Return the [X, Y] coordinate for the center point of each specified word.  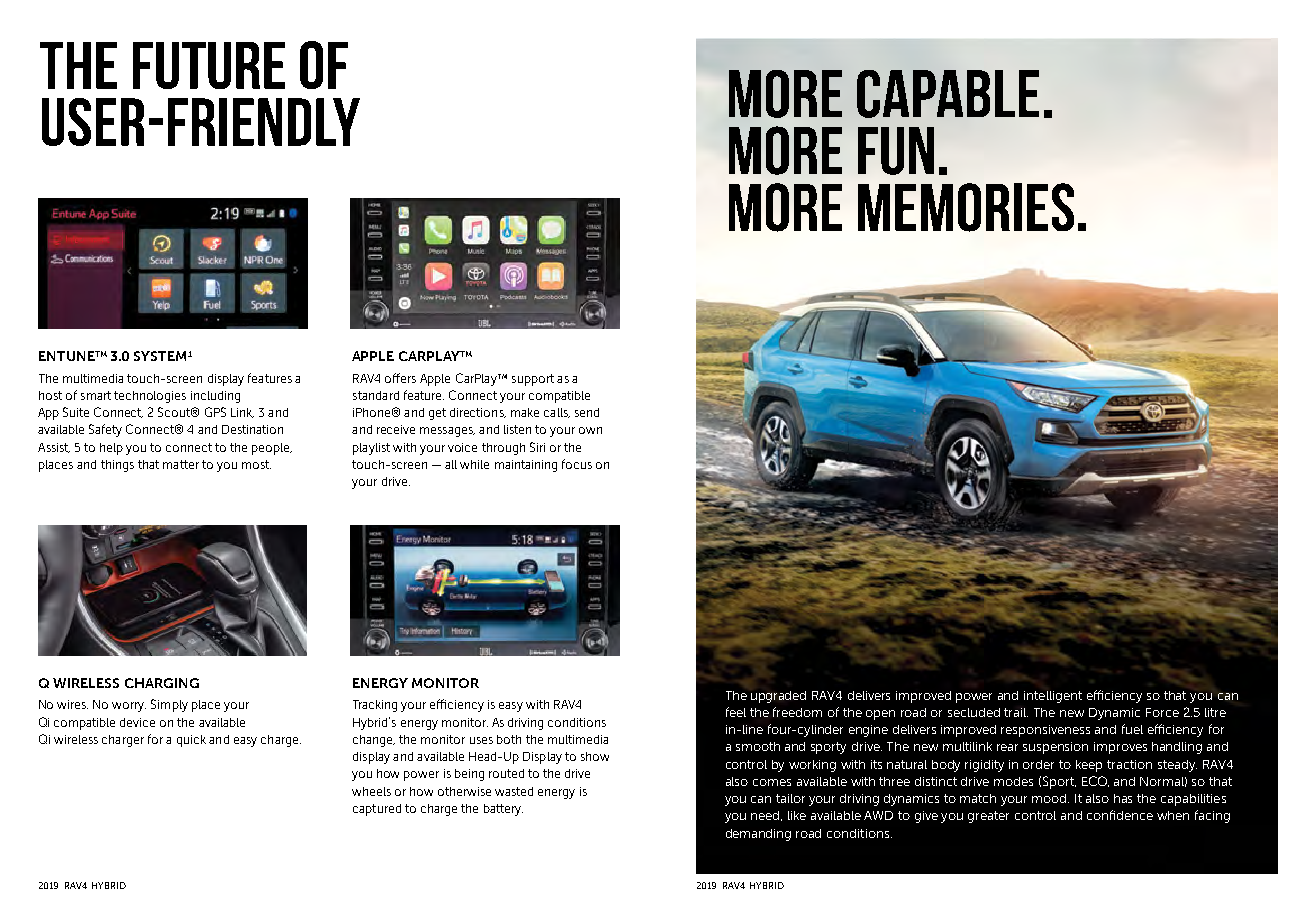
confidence [1120, 815]
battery [503, 810]
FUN [896, 151]
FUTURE [209, 65]
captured [377, 810]
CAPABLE [948, 94]
